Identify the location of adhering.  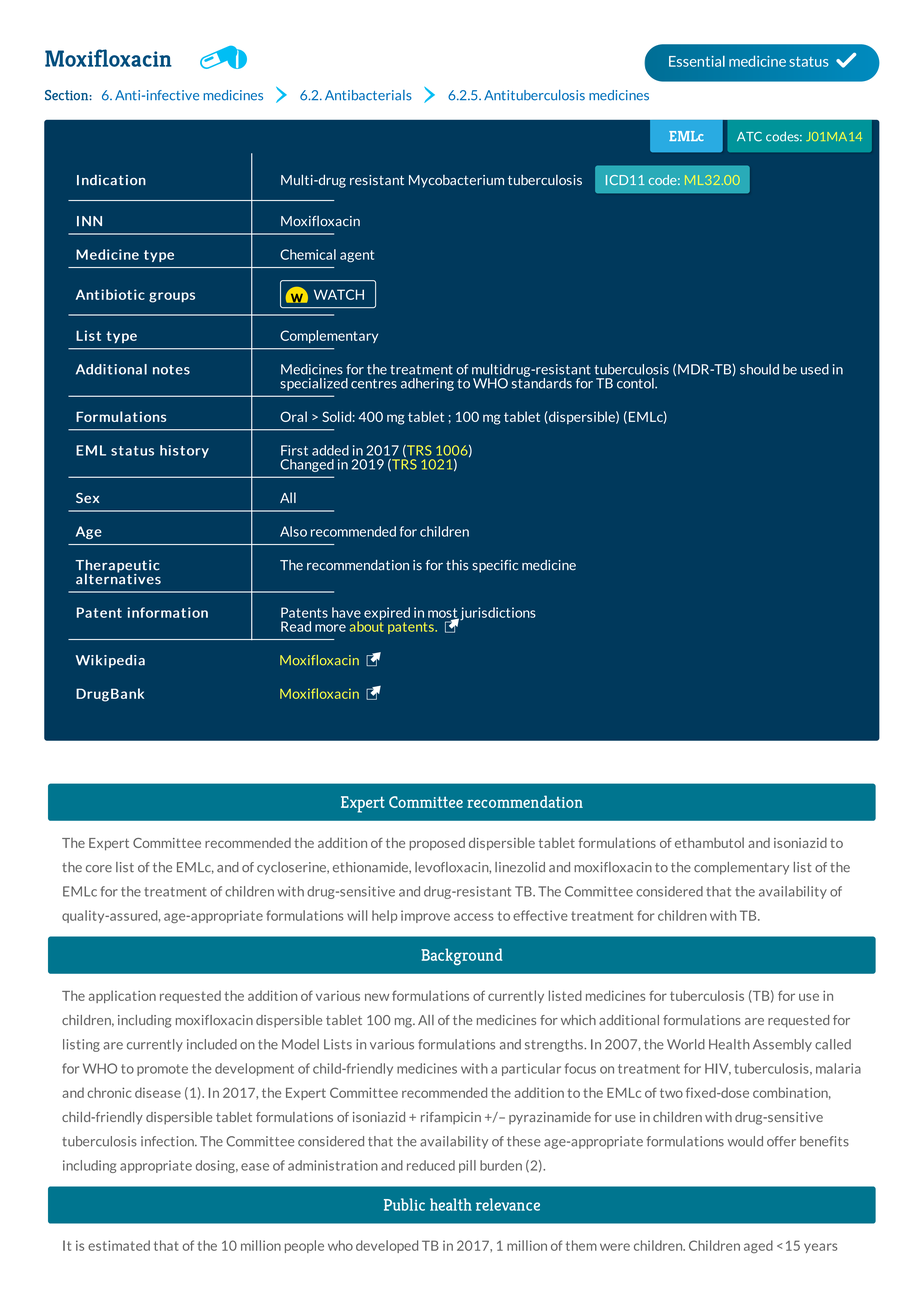
(427, 384).
